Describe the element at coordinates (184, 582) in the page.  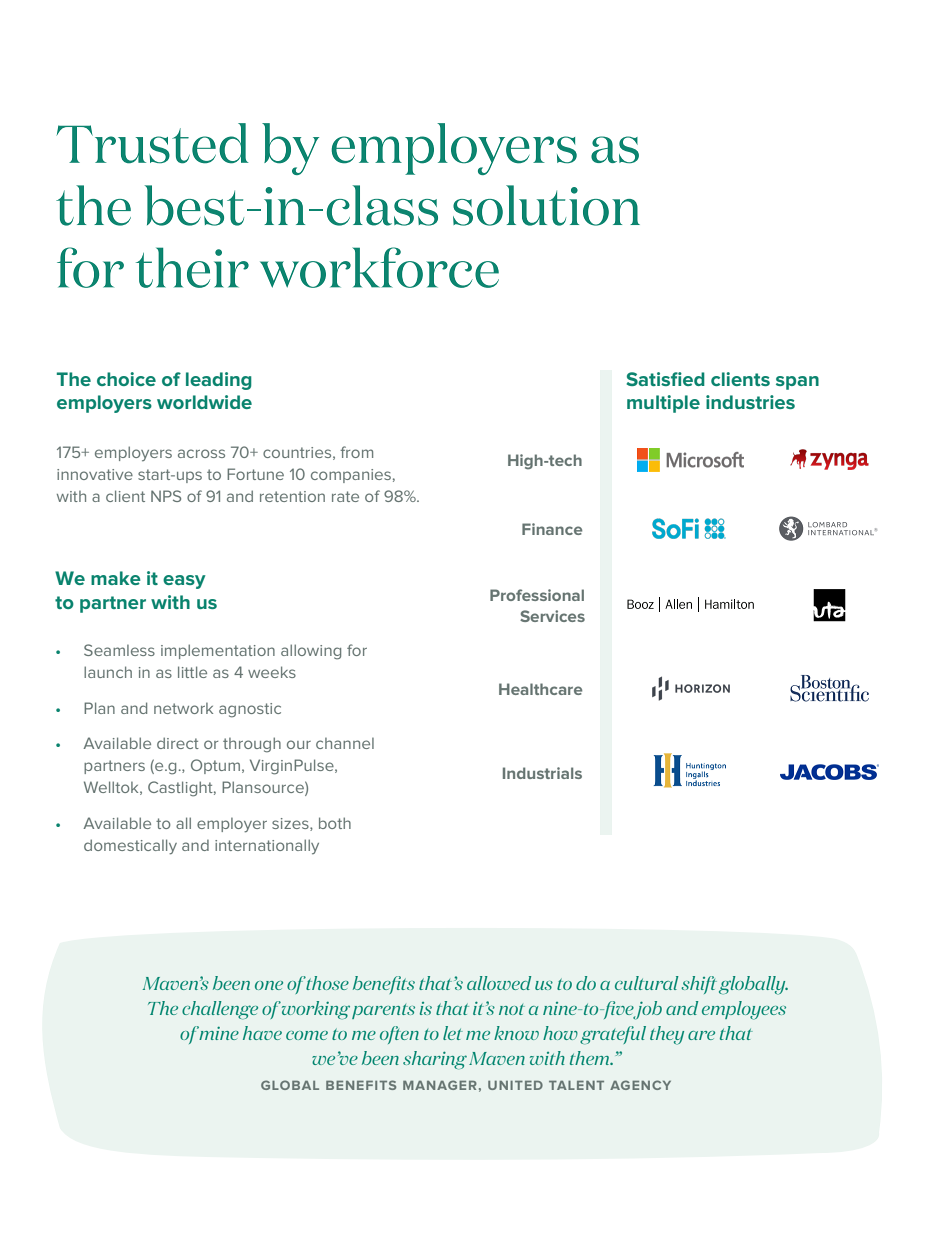
I see `easy` at that location.
